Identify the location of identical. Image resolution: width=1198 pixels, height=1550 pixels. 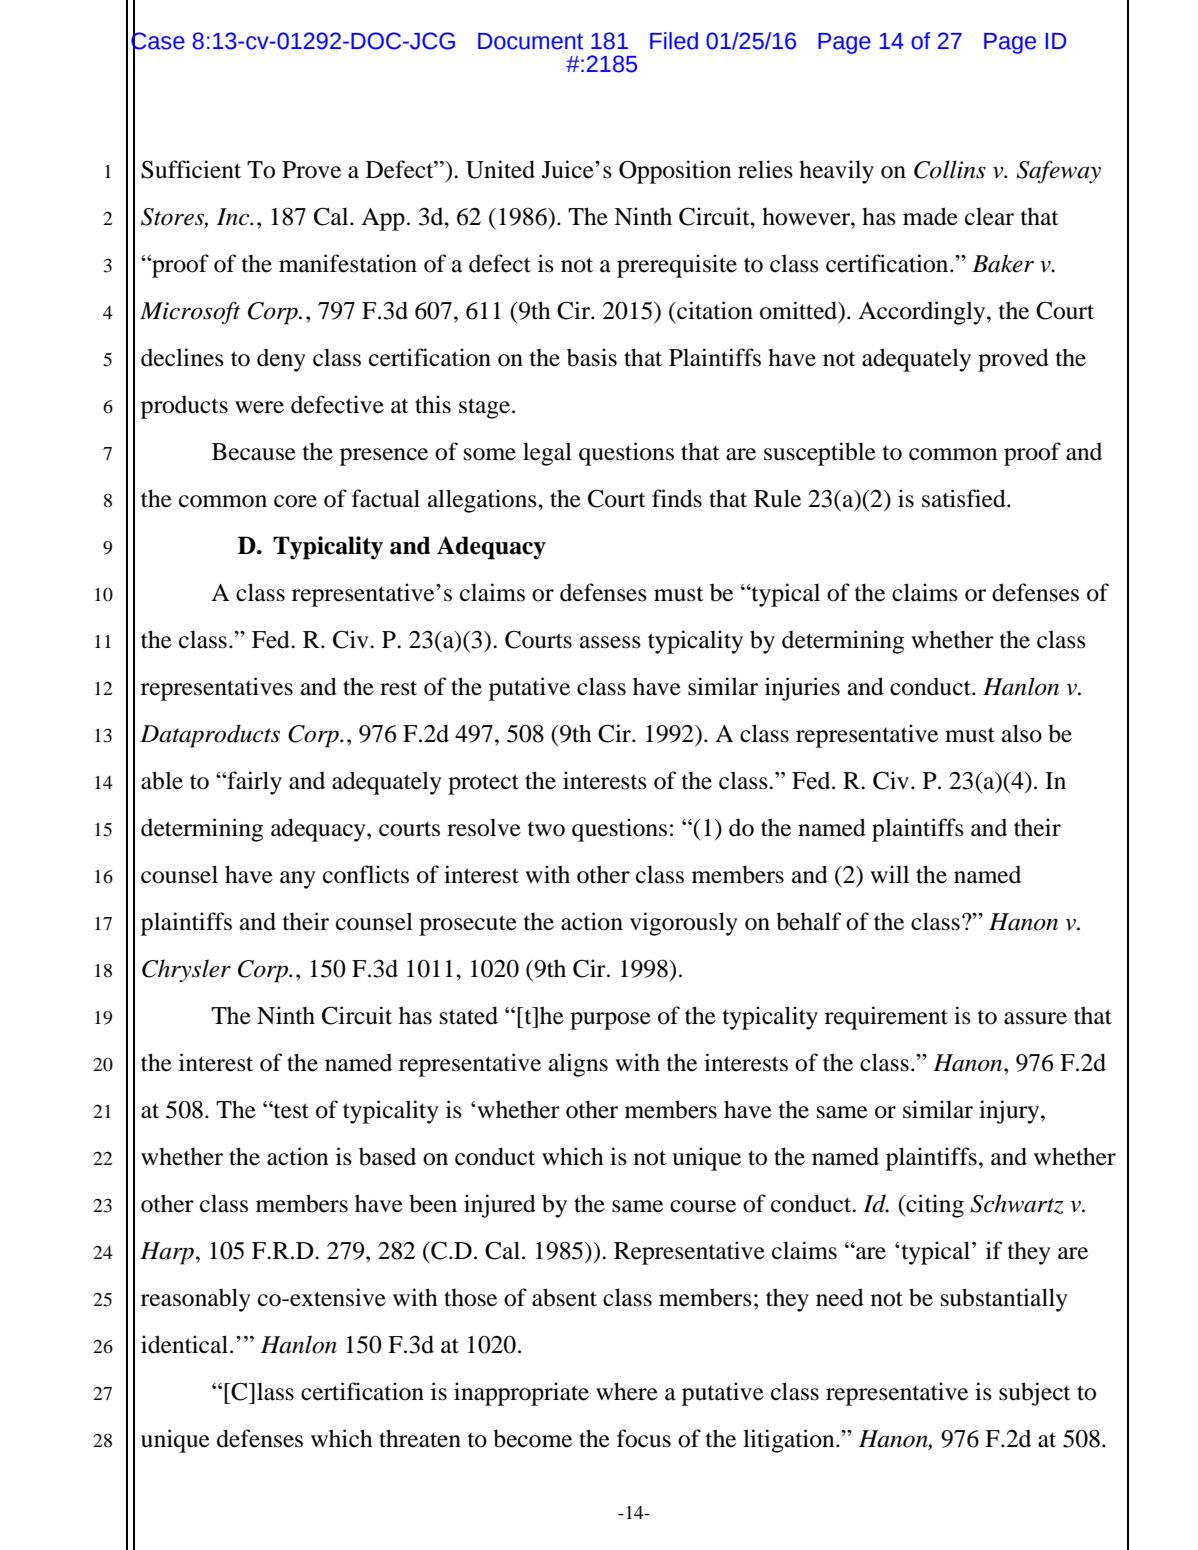
(184, 1344).
